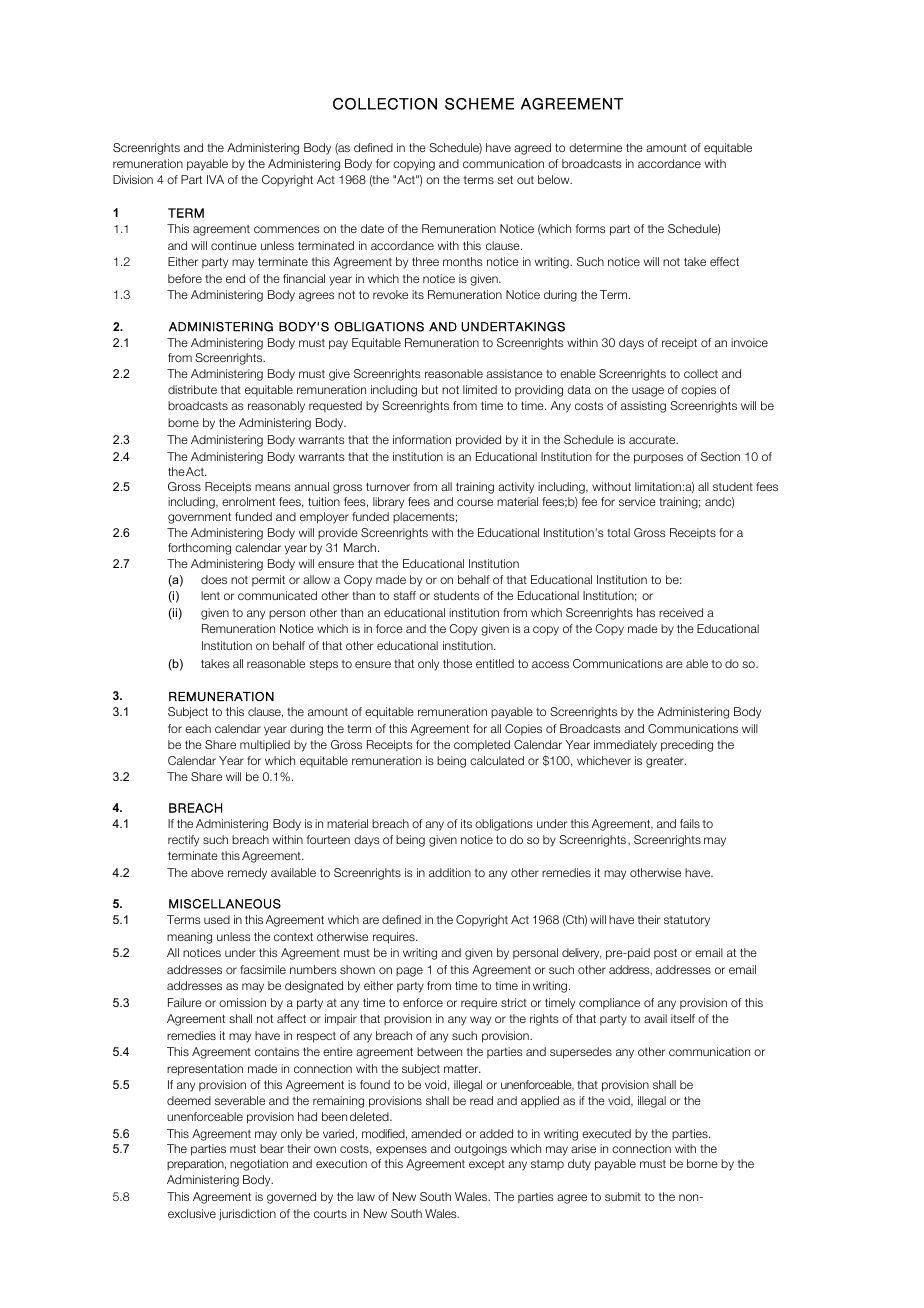 The height and width of the screenshot is (1308, 924). What do you see at coordinates (192, 389) in the screenshot?
I see `distribute` at bounding box center [192, 389].
